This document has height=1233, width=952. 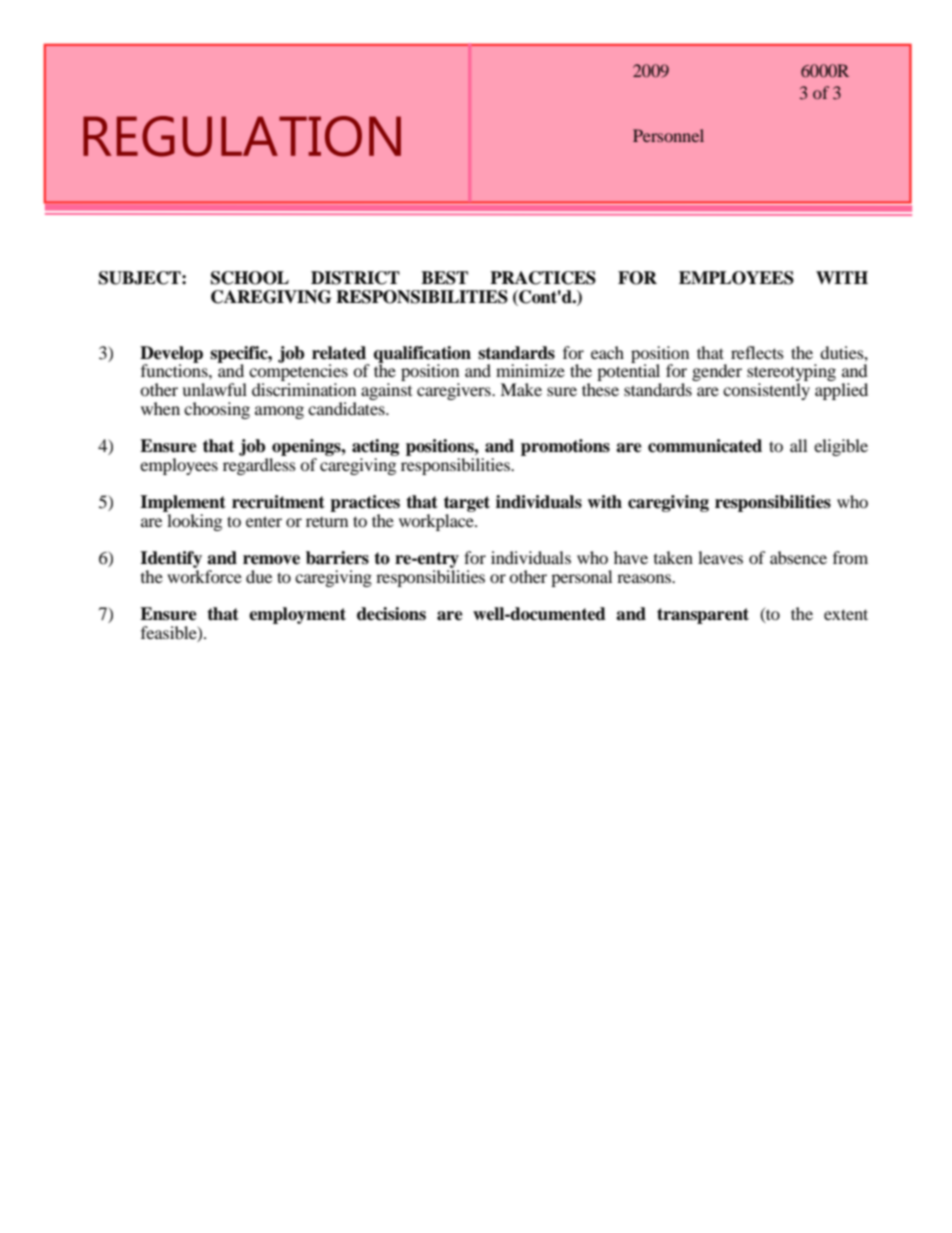 I want to click on minimize, so click(x=530, y=370).
